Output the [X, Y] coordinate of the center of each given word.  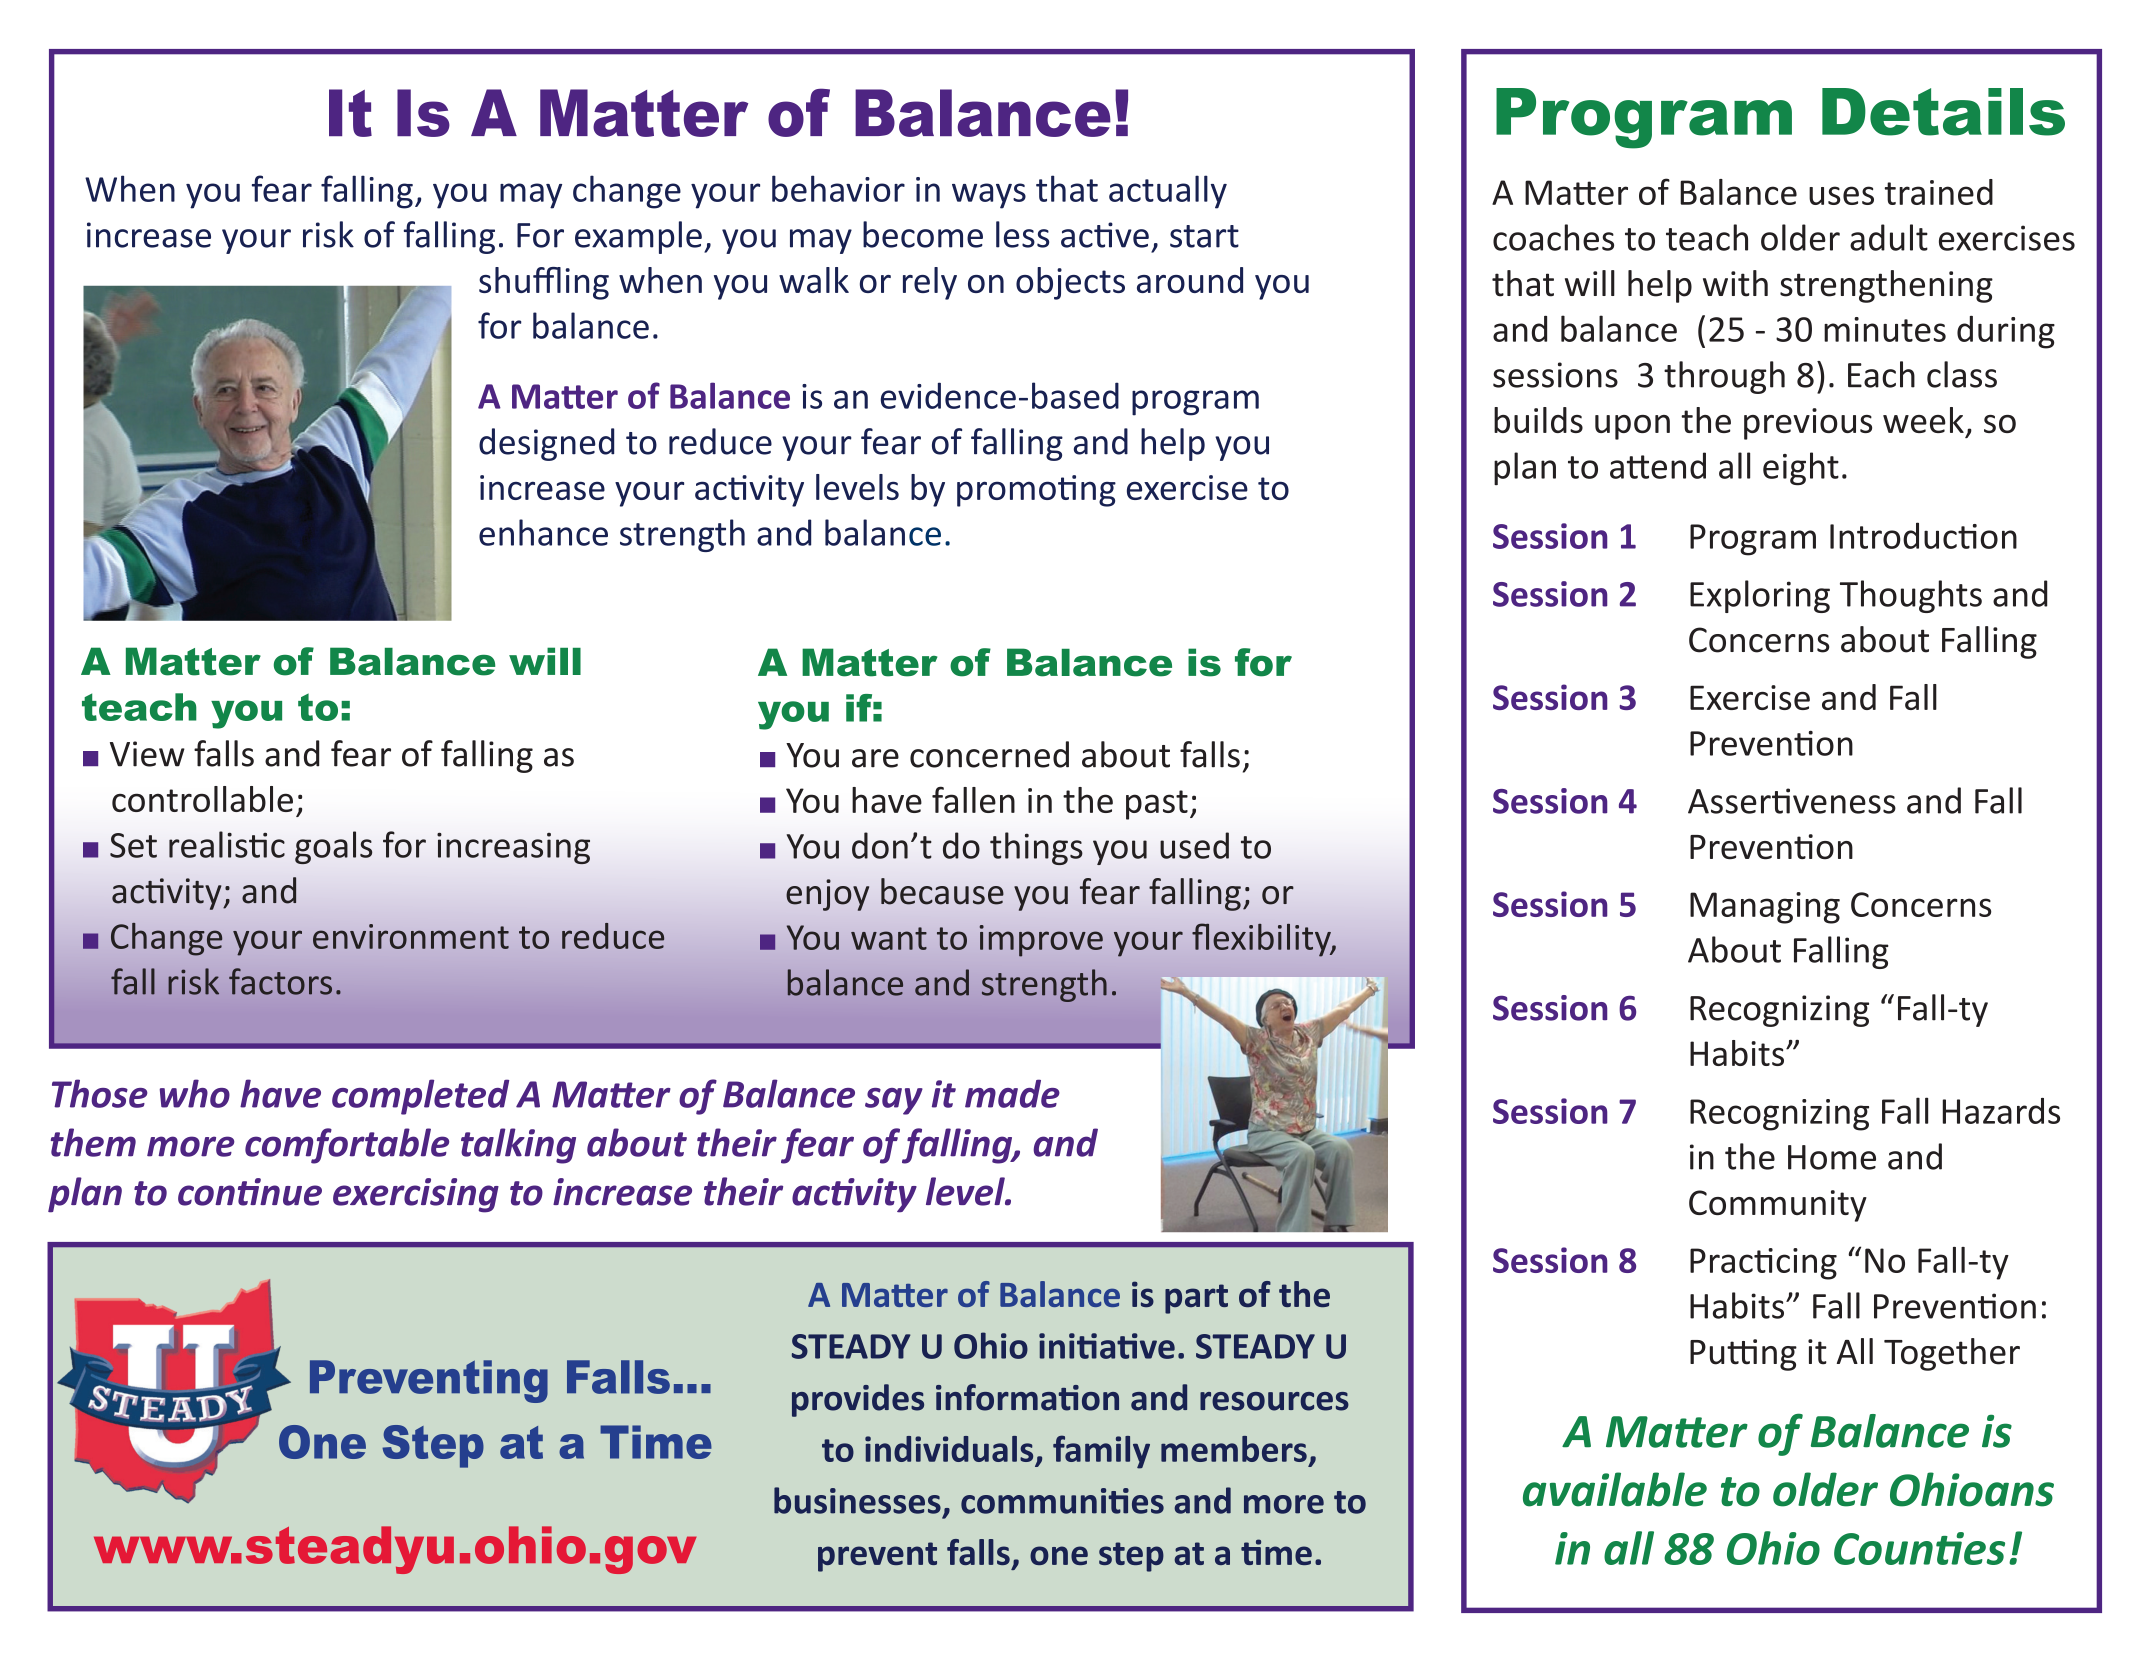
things [1036, 848]
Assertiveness [1792, 801]
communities [1062, 1501]
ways [989, 196]
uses [1841, 195]
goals [333, 847]
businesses [857, 1500]
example [638, 237]
